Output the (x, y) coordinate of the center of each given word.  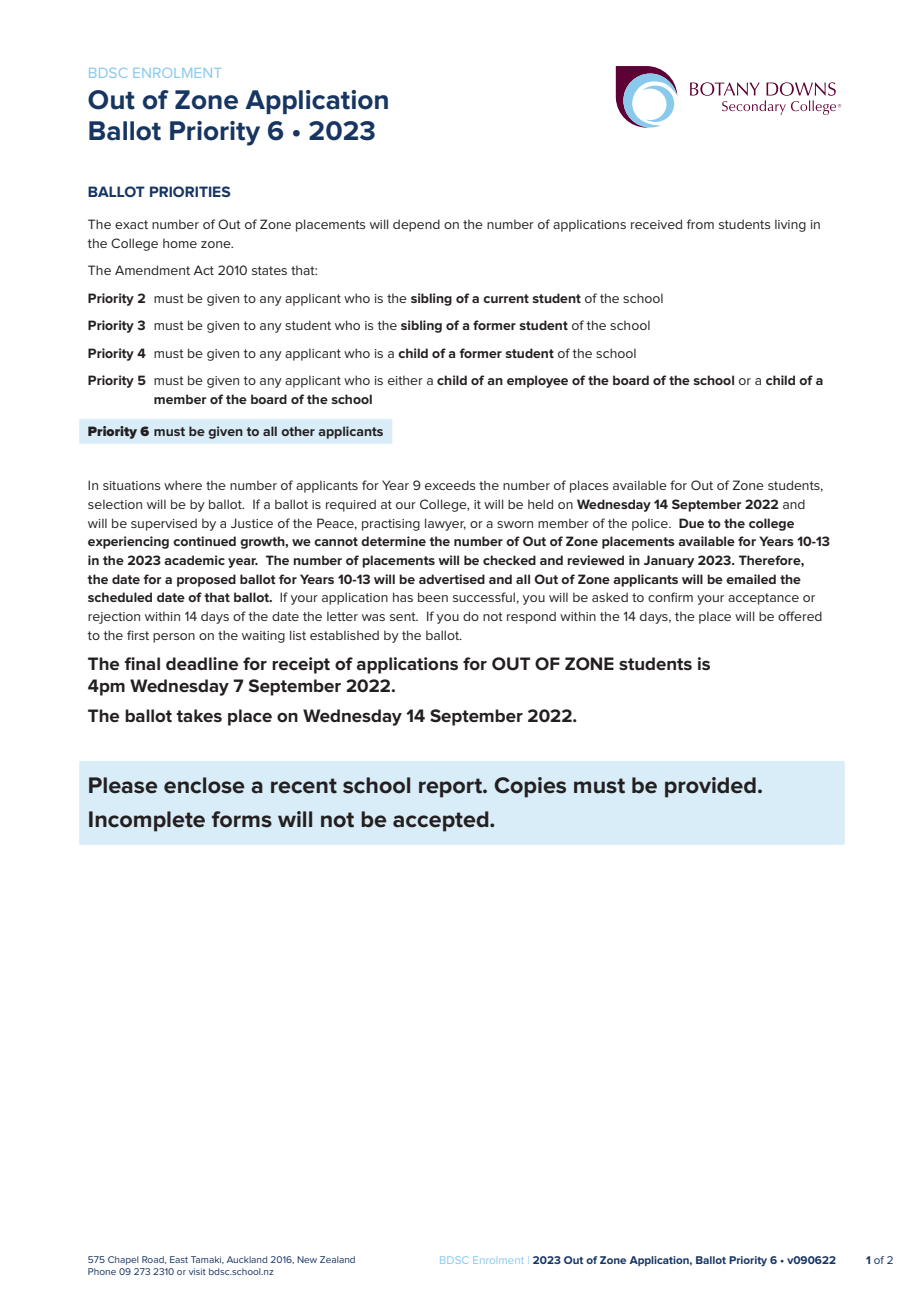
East (179, 1259)
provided (710, 787)
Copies (530, 787)
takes (199, 716)
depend (416, 225)
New (307, 1259)
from (700, 224)
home (180, 243)
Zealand (337, 1259)
